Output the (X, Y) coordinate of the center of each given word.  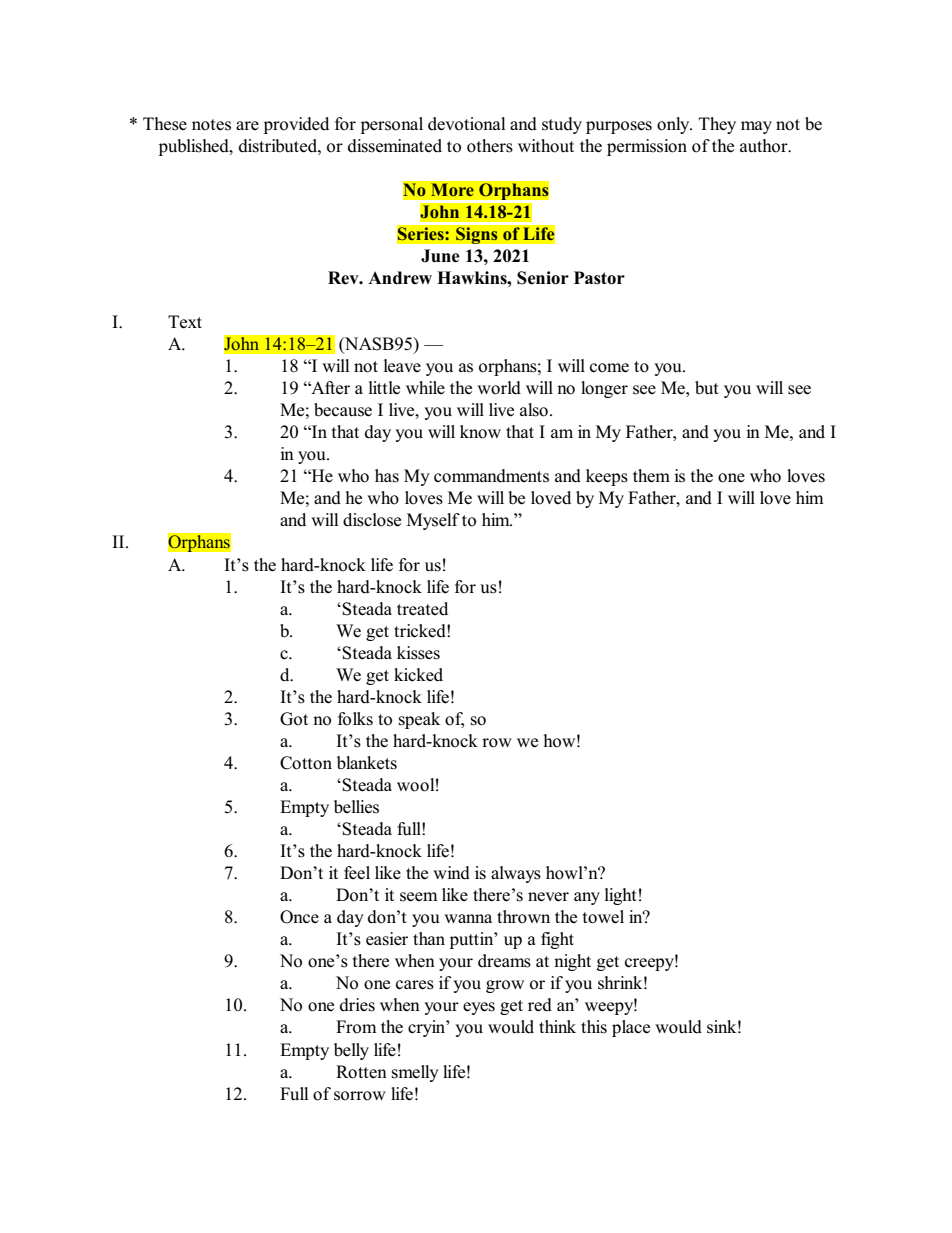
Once (299, 917)
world (499, 388)
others (490, 146)
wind (451, 873)
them (651, 476)
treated (422, 608)
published (195, 147)
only (674, 125)
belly (351, 1051)
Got (294, 719)
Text (185, 322)
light (621, 896)
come (609, 368)
